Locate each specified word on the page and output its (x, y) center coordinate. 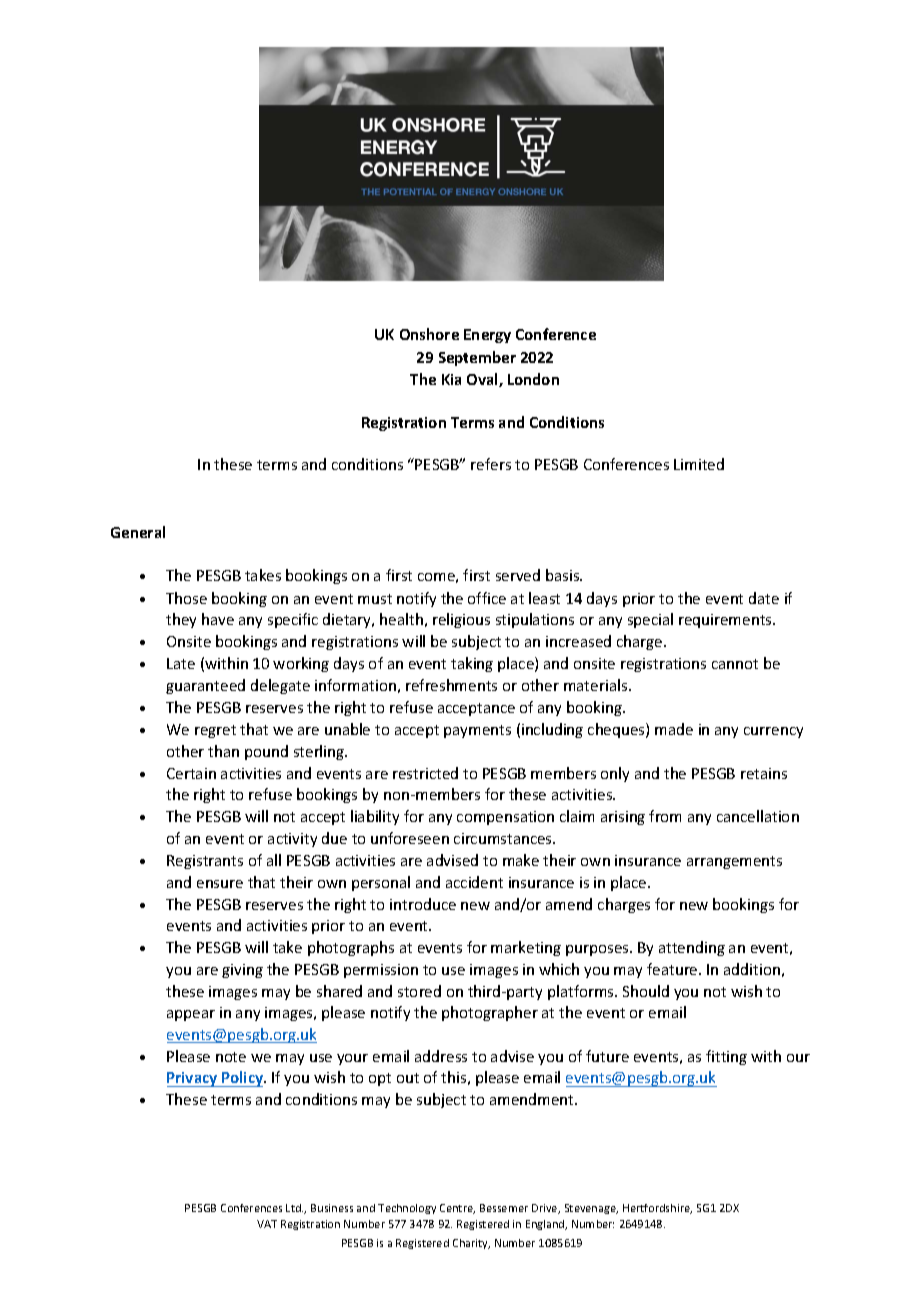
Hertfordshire (657, 1209)
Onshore (429, 334)
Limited (699, 464)
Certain (191, 773)
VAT (267, 1224)
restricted (425, 773)
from (665, 816)
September (477, 358)
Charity (471, 1244)
